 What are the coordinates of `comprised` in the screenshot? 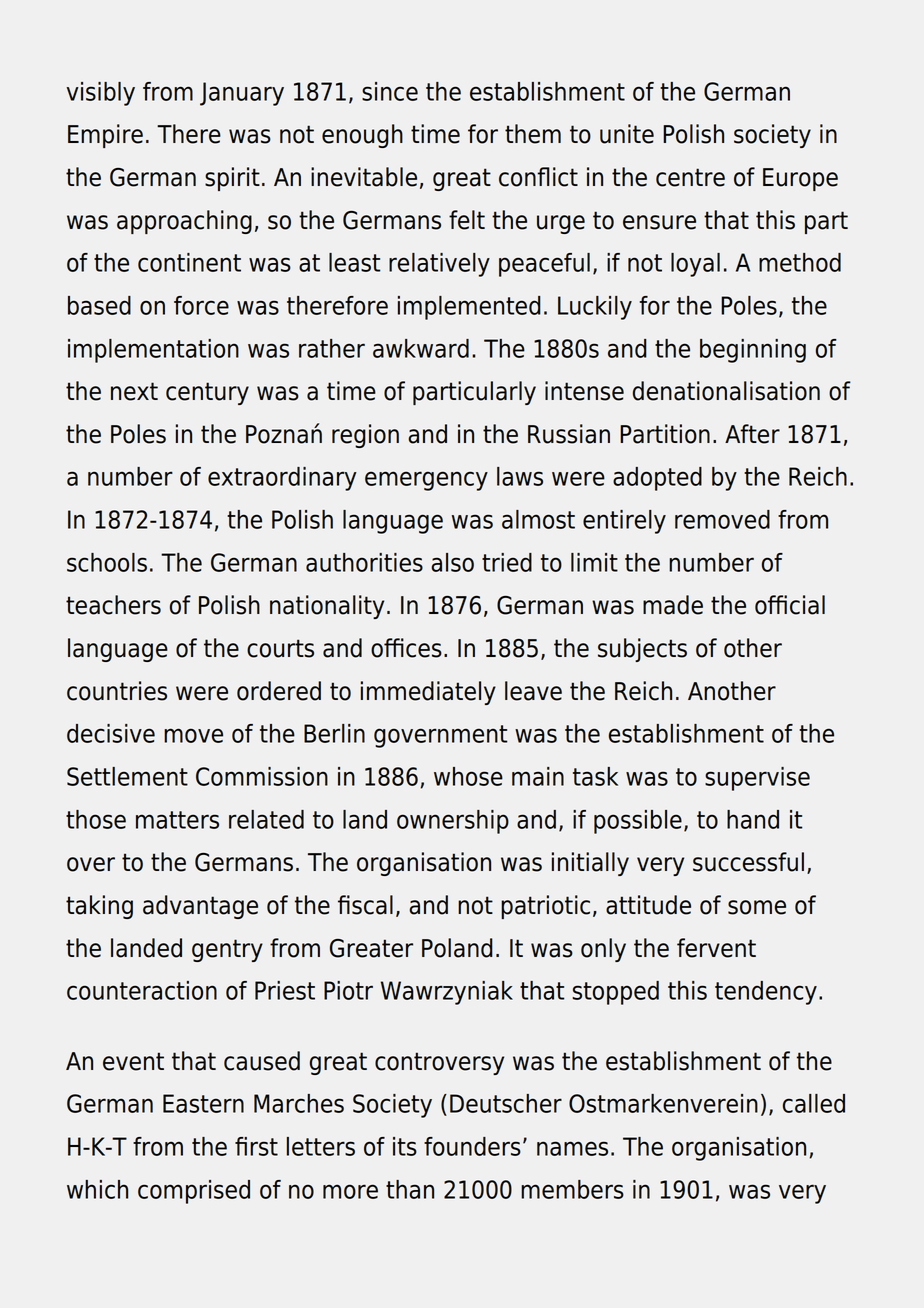 It's located at (194, 1192).
